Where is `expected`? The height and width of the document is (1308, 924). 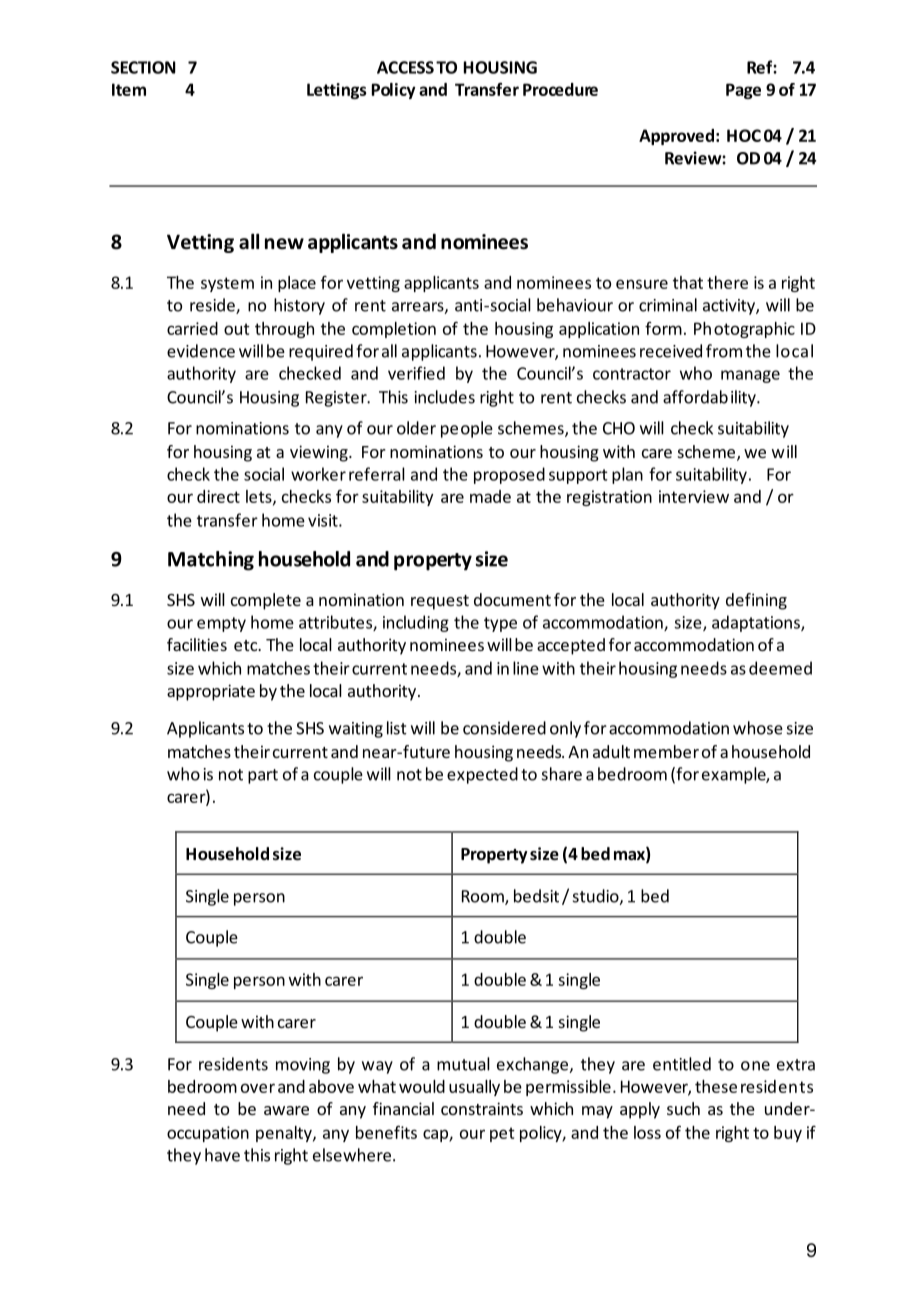 expected is located at coordinates (482, 775).
